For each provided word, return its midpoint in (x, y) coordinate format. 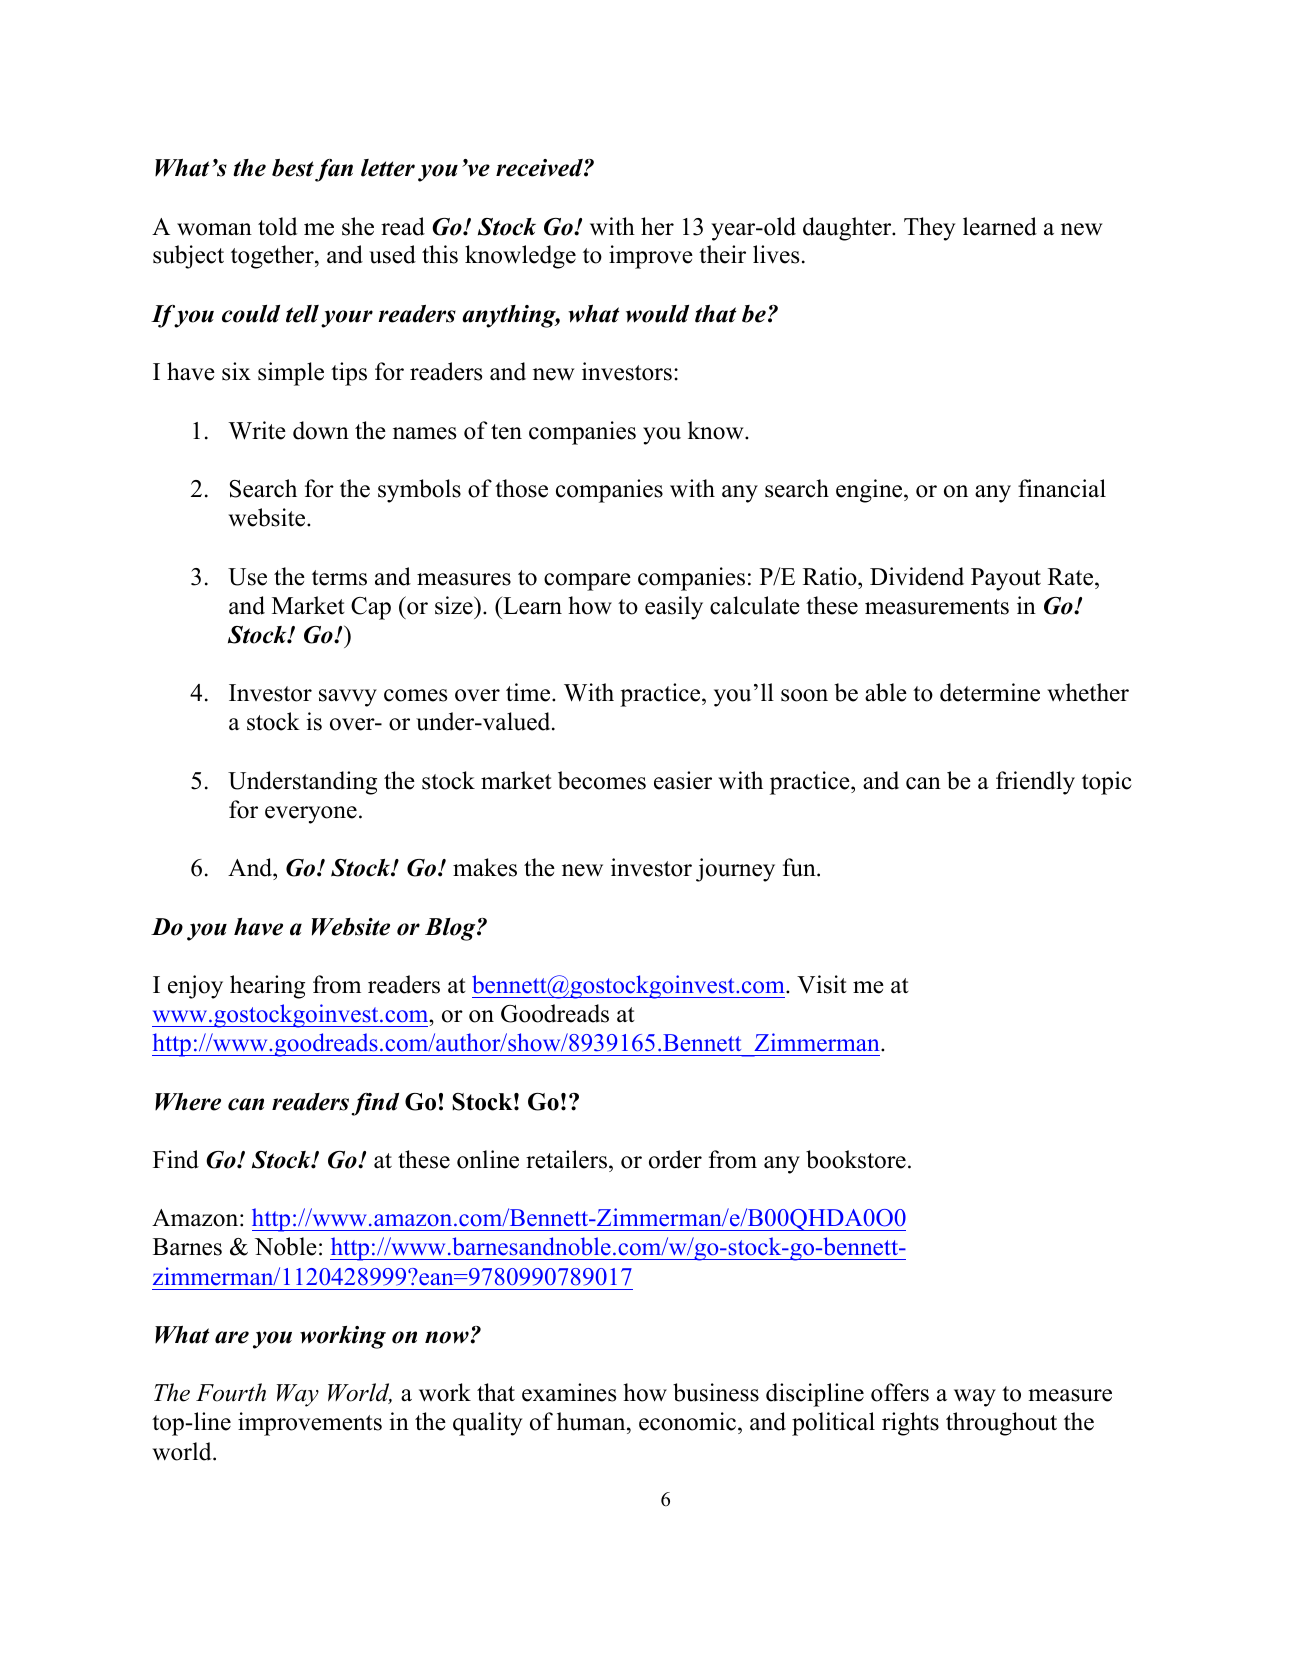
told (277, 226)
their (722, 254)
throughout (1001, 1424)
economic (687, 1421)
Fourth (231, 1392)
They (929, 229)
